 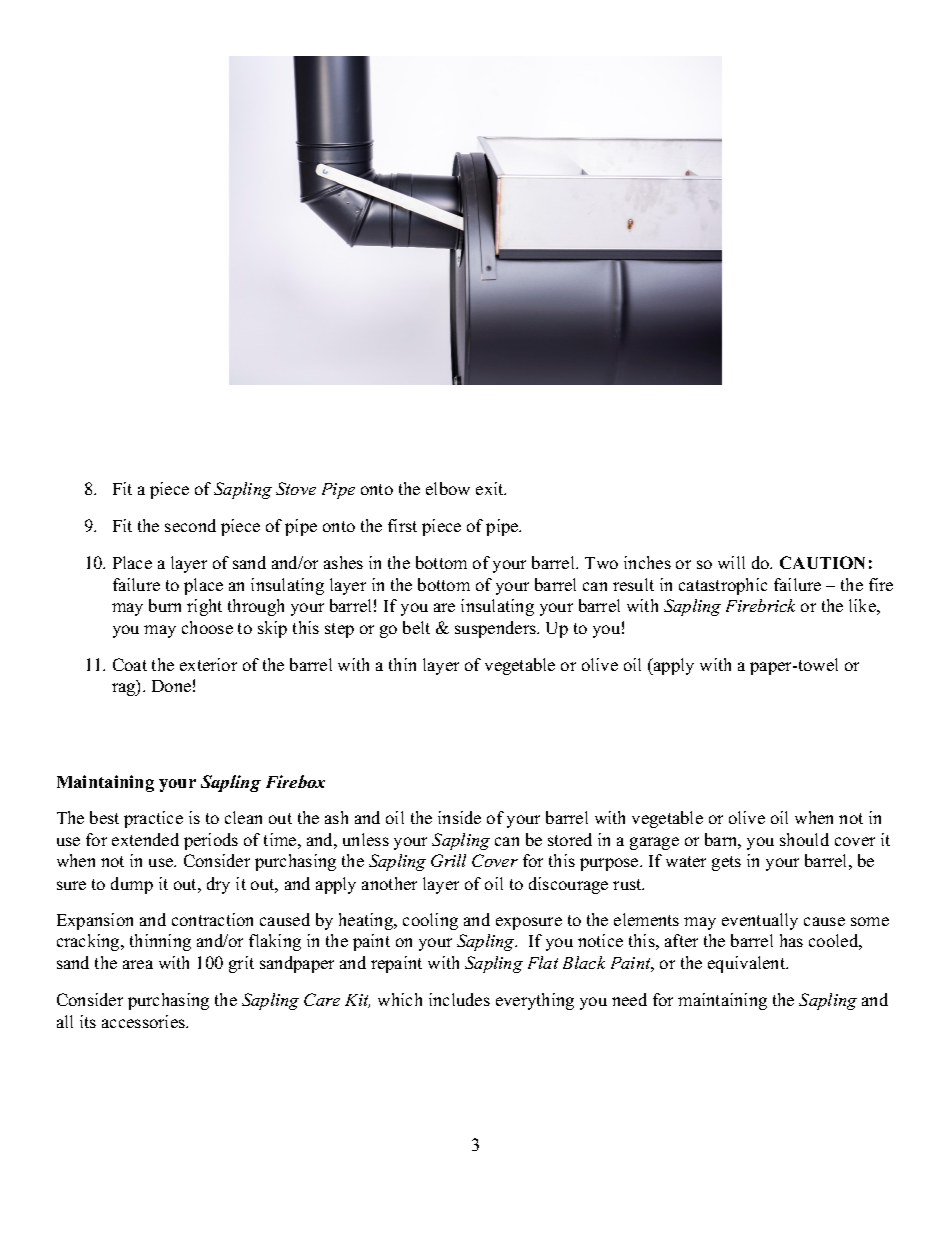 What do you see at coordinates (144, 1021) in the screenshot?
I see `accessories` at bounding box center [144, 1021].
